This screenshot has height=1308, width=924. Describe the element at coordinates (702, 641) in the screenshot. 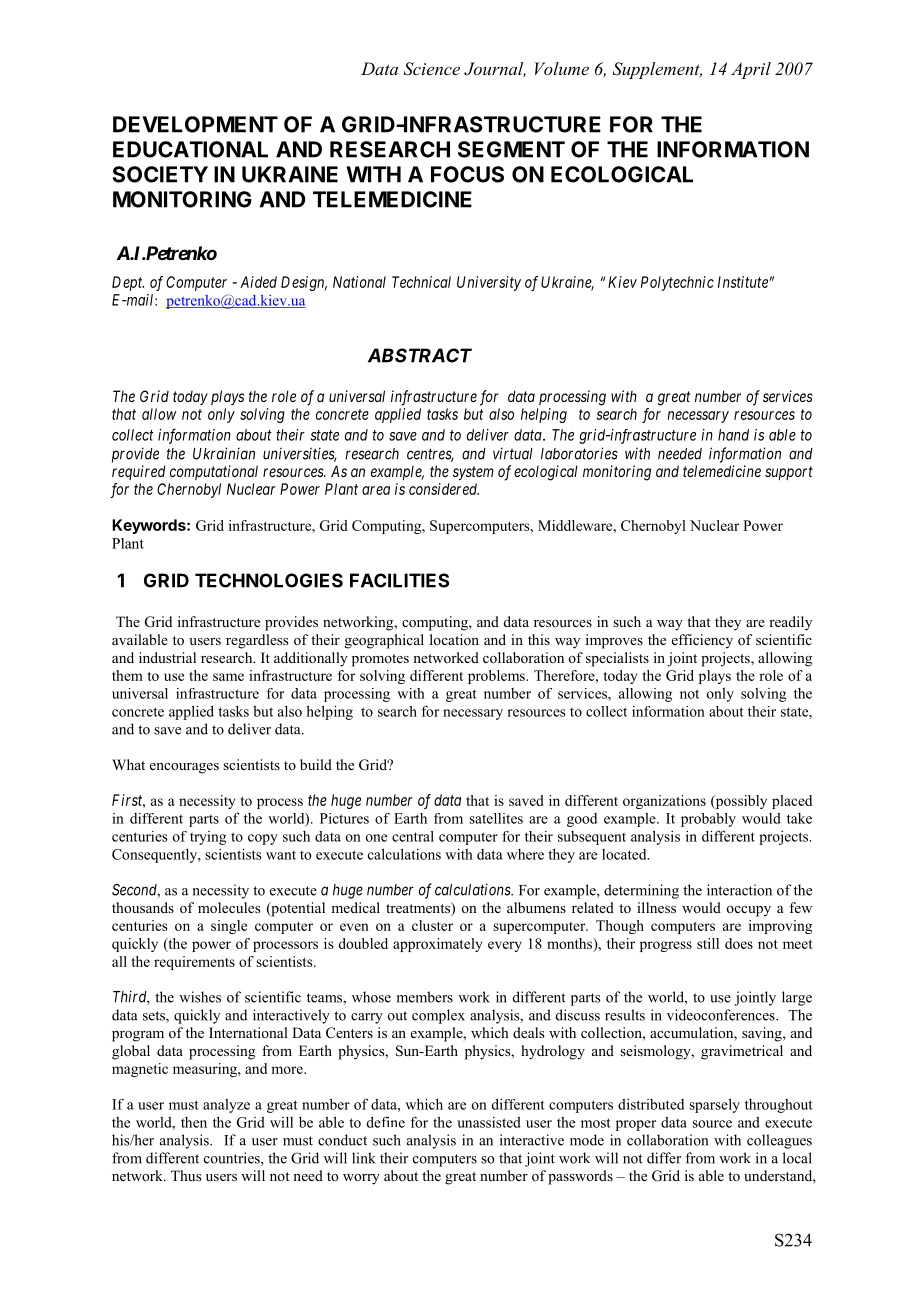

I see `efficiency` at that location.
